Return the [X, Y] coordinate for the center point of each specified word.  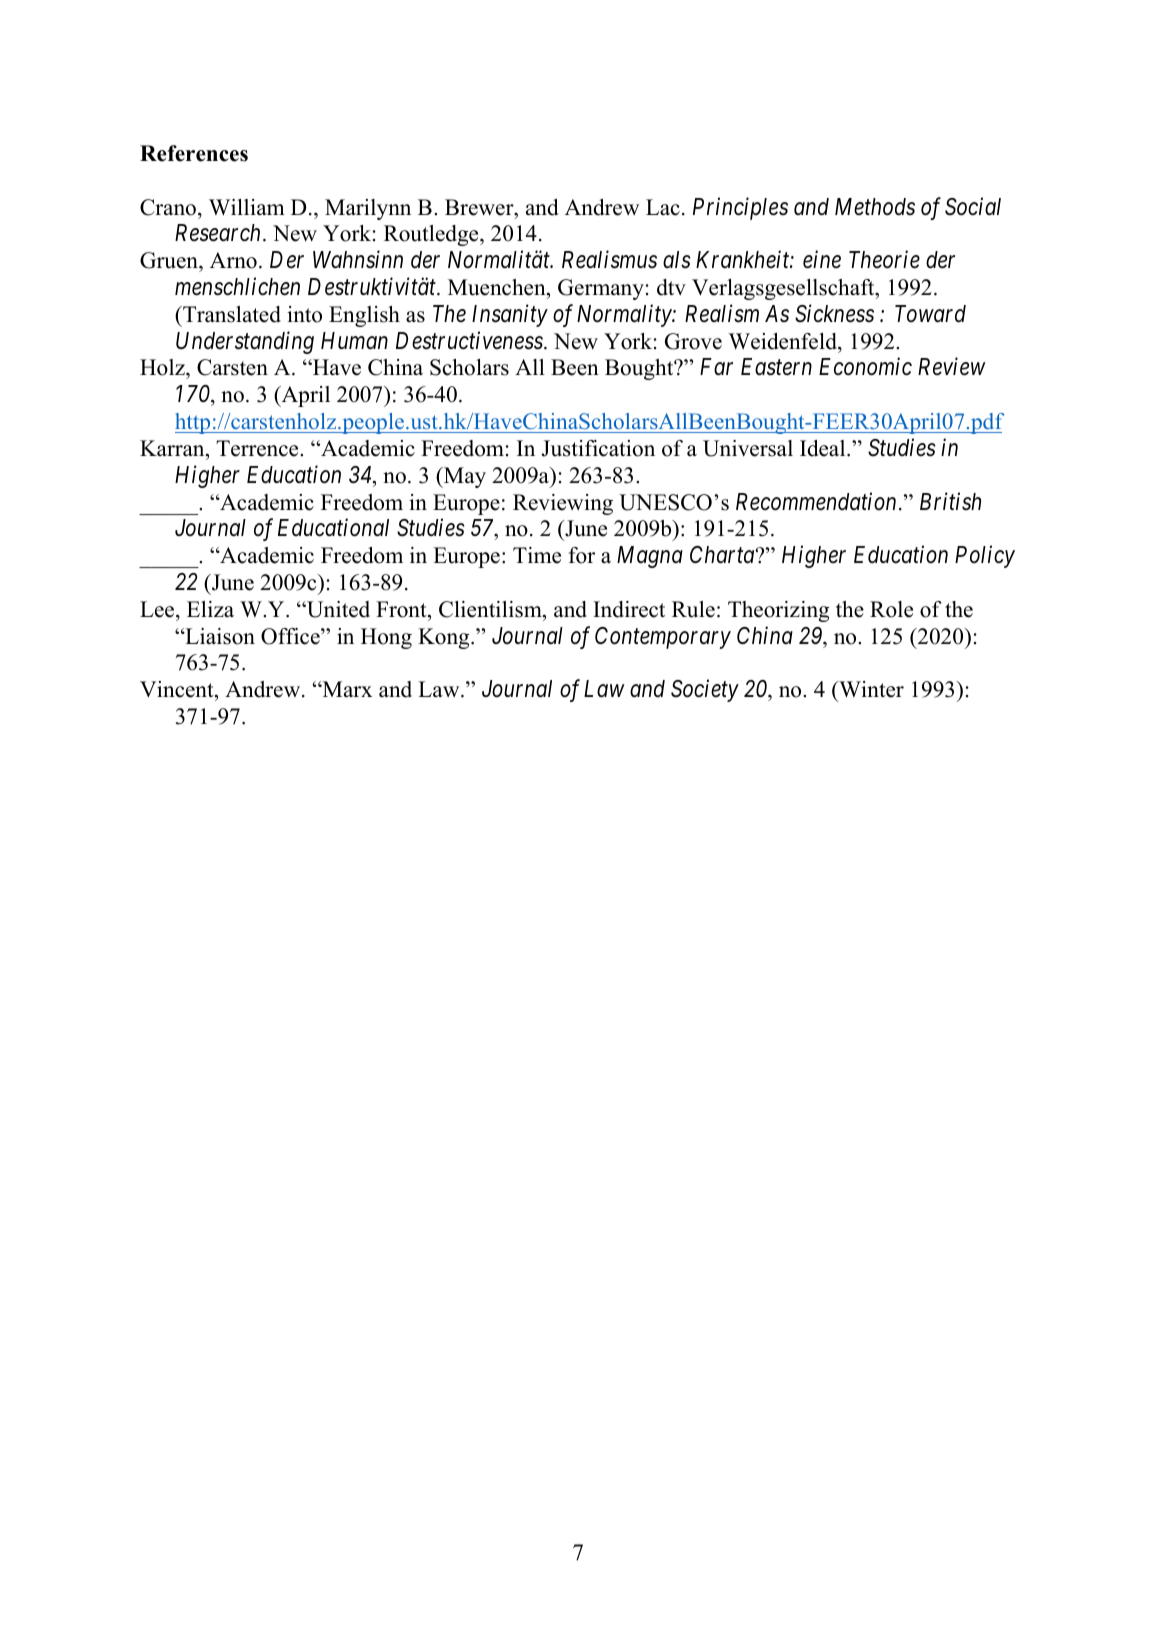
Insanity [510, 316]
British [950, 501]
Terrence [258, 448]
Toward [930, 314]
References [194, 153]
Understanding [245, 342]
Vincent [178, 691]
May [463, 477]
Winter [870, 691]
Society [705, 691]
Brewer [480, 207]
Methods [875, 207]
